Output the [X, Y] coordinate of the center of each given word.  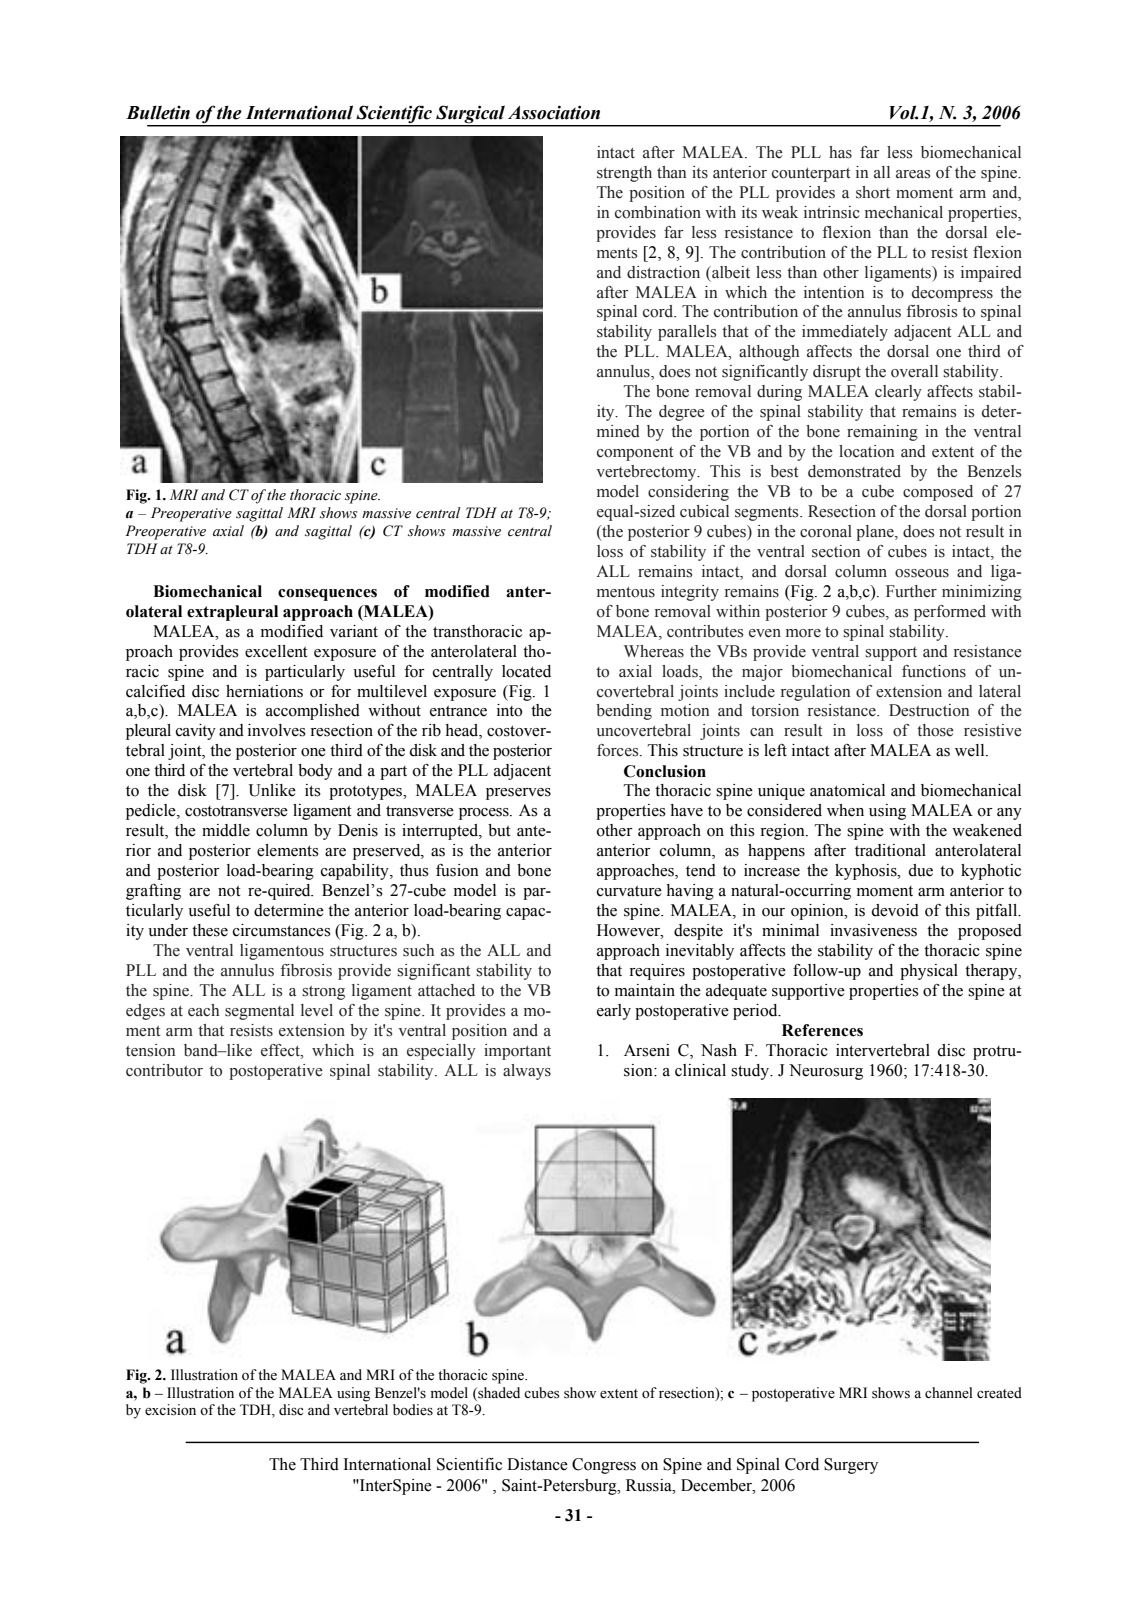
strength [624, 174]
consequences [327, 595]
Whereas [654, 651]
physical [929, 972]
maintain [645, 990]
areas [913, 174]
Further [911, 591]
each [203, 1010]
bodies [413, 1410]
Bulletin [158, 112]
